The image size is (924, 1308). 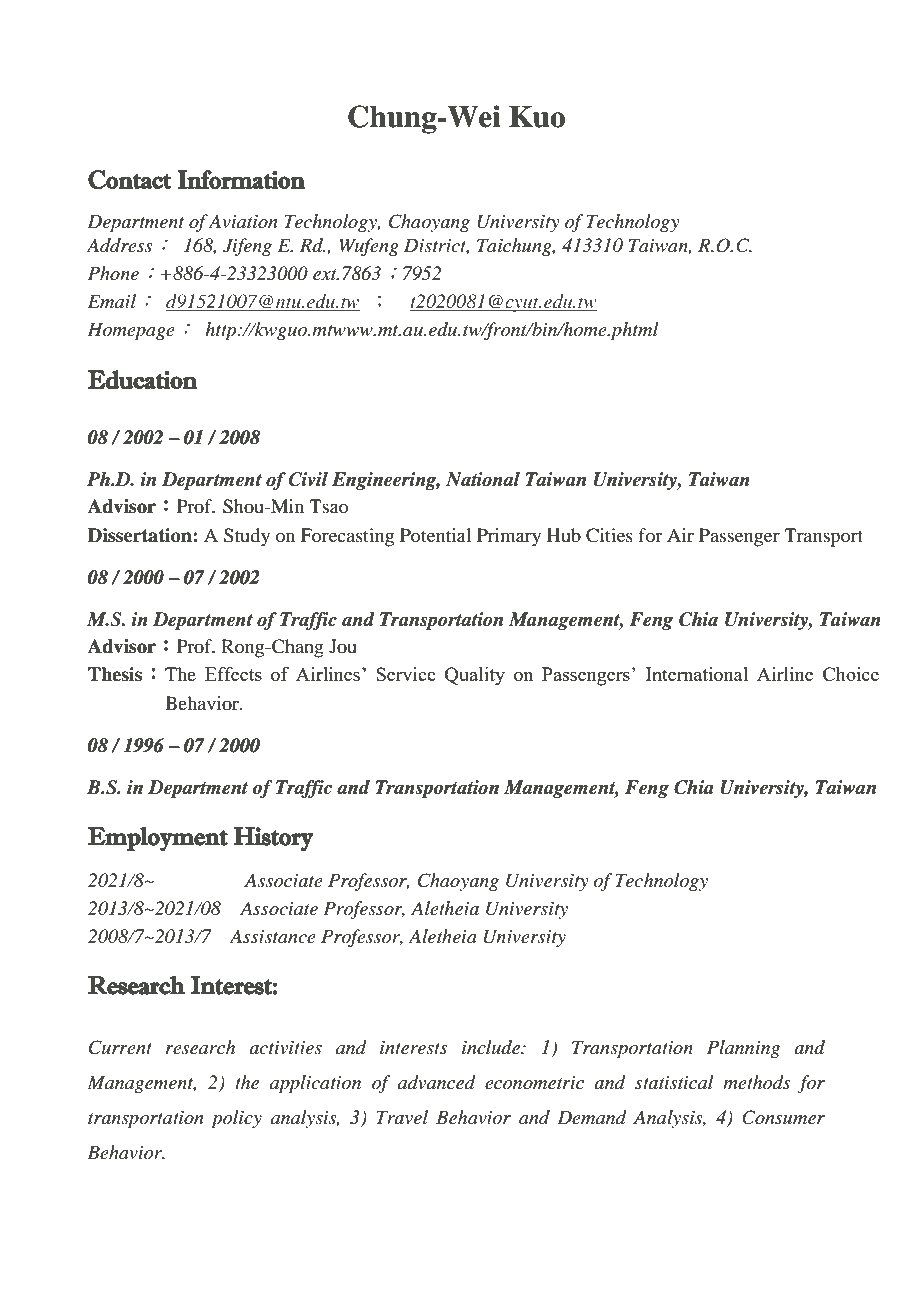 What do you see at coordinates (158, 838) in the screenshot?
I see `Employment` at bounding box center [158, 838].
